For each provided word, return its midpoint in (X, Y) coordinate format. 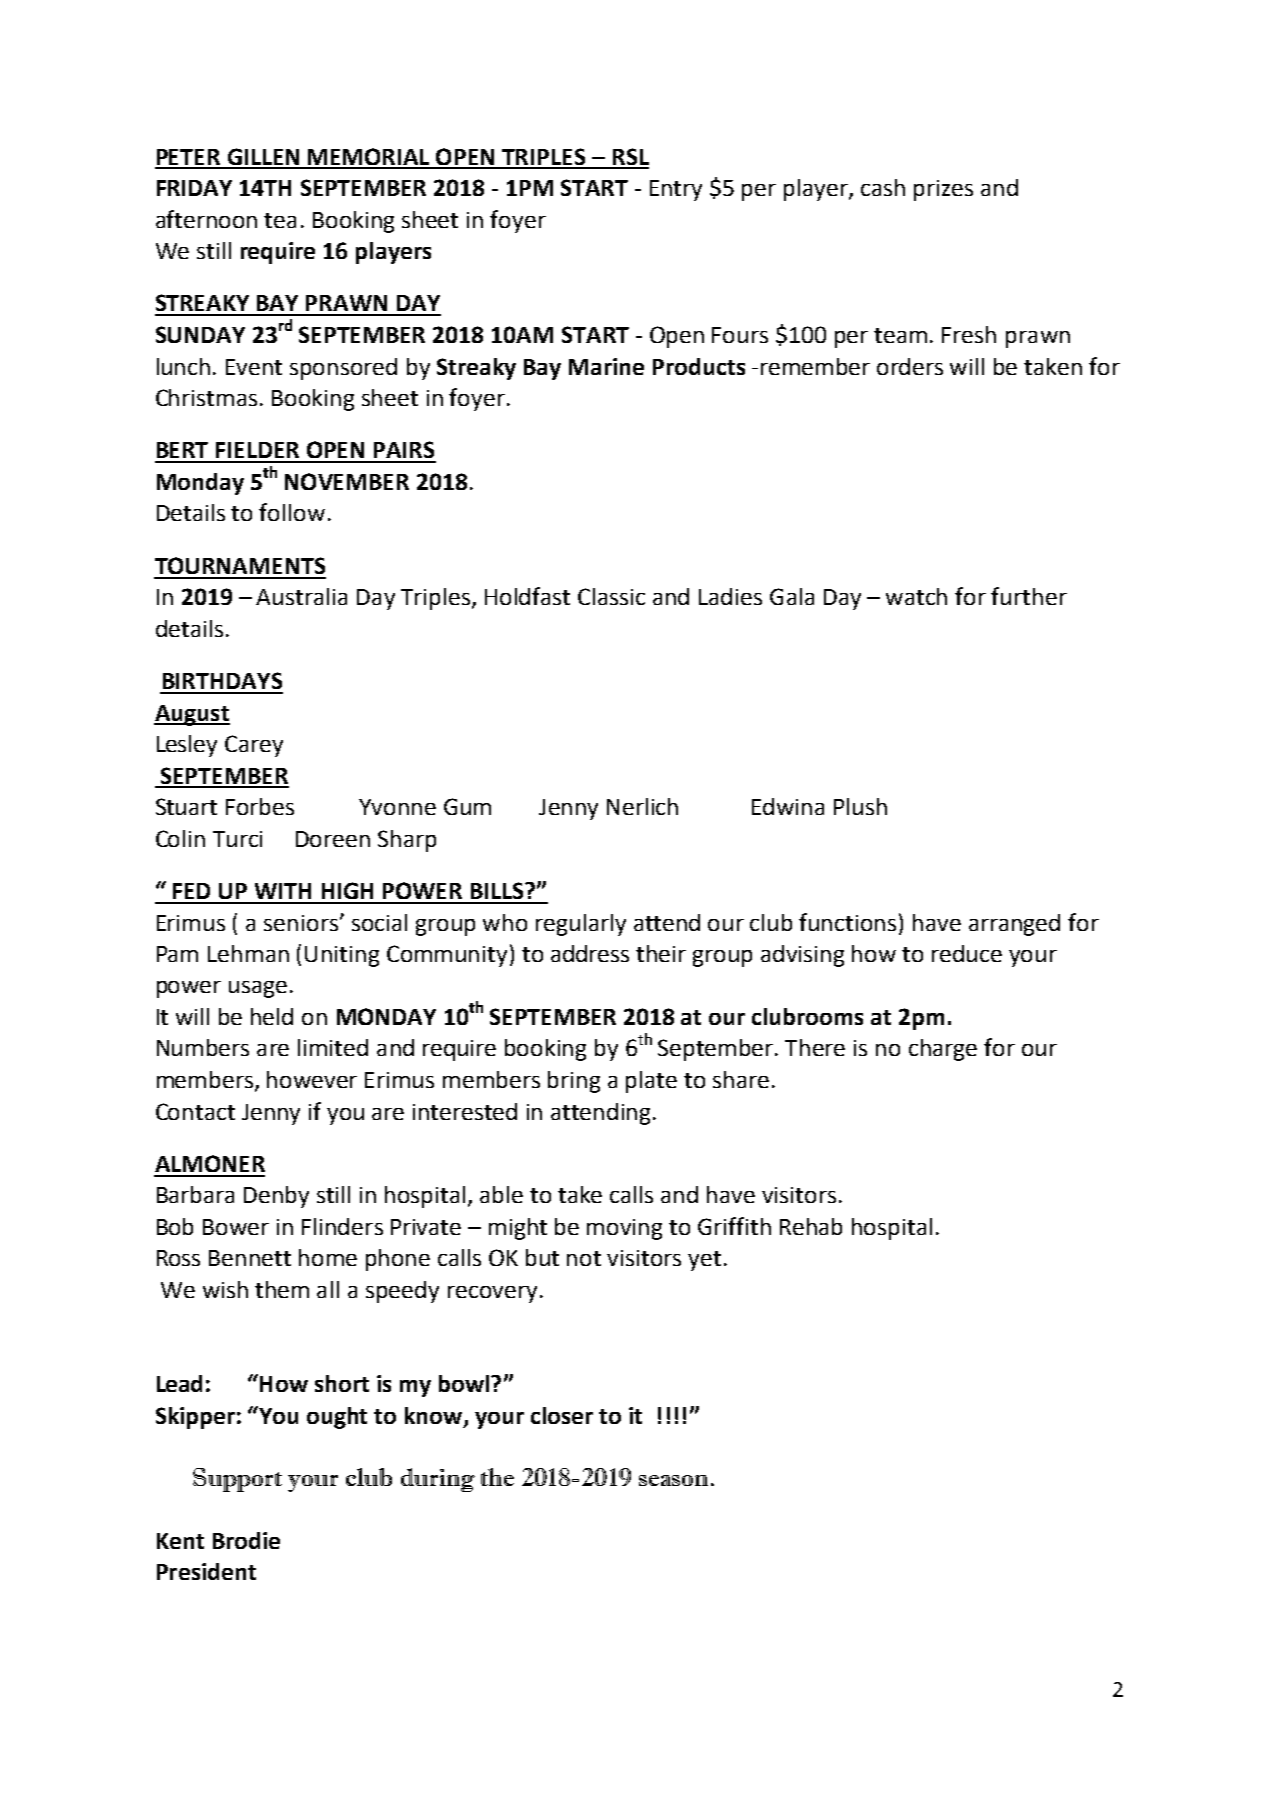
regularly (581, 925)
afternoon (206, 219)
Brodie (246, 1540)
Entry (676, 190)
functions (847, 922)
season (673, 1480)
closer (562, 1415)
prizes (943, 190)
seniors (302, 923)
